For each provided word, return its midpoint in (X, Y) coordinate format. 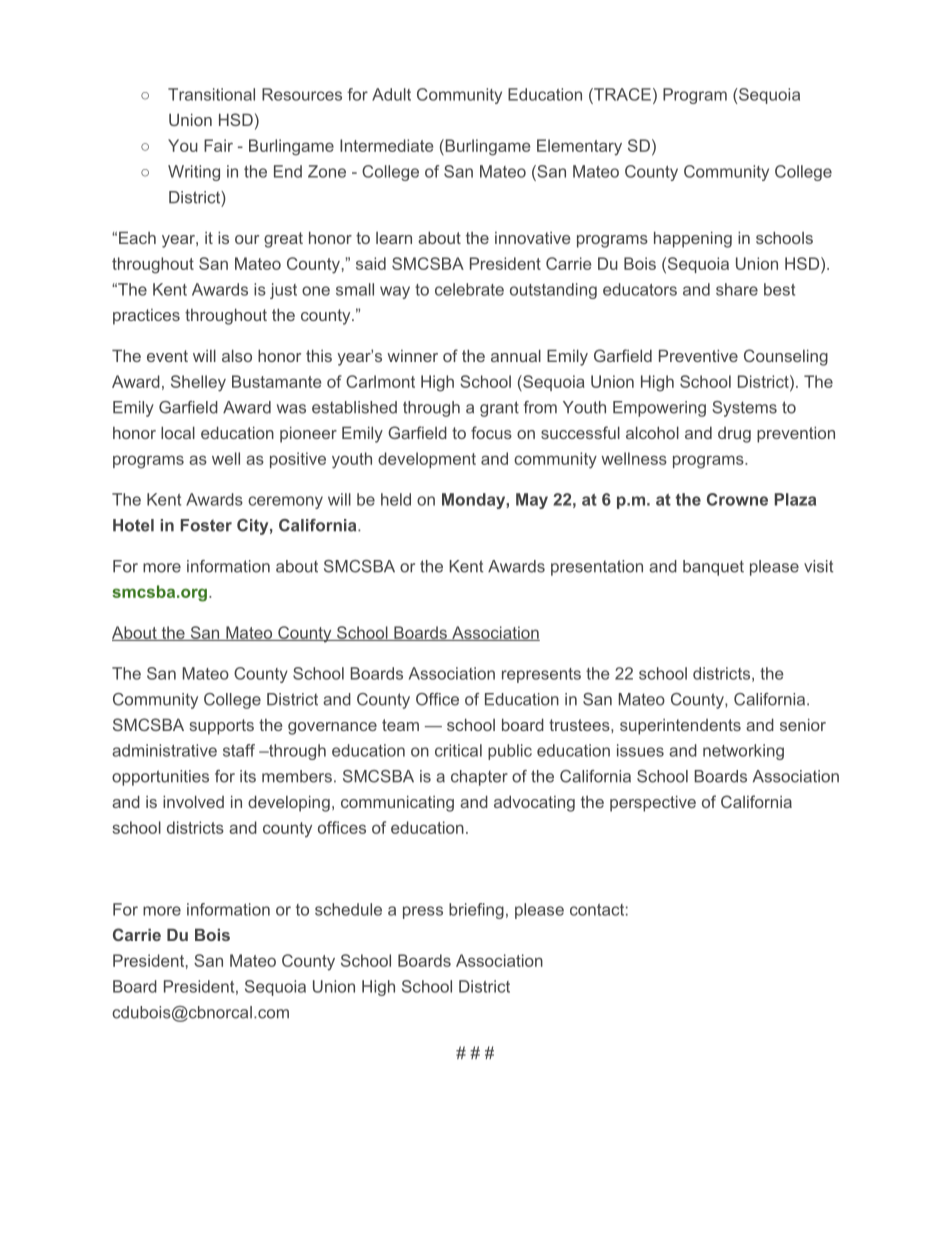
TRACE (621, 94)
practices (146, 317)
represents (541, 675)
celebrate (469, 289)
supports (222, 727)
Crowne (737, 499)
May (532, 501)
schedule (348, 909)
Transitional (211, 94)
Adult (391, 94)
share (737, 289)
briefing (476, 911)
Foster (206, 525)
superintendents (680, 727)
